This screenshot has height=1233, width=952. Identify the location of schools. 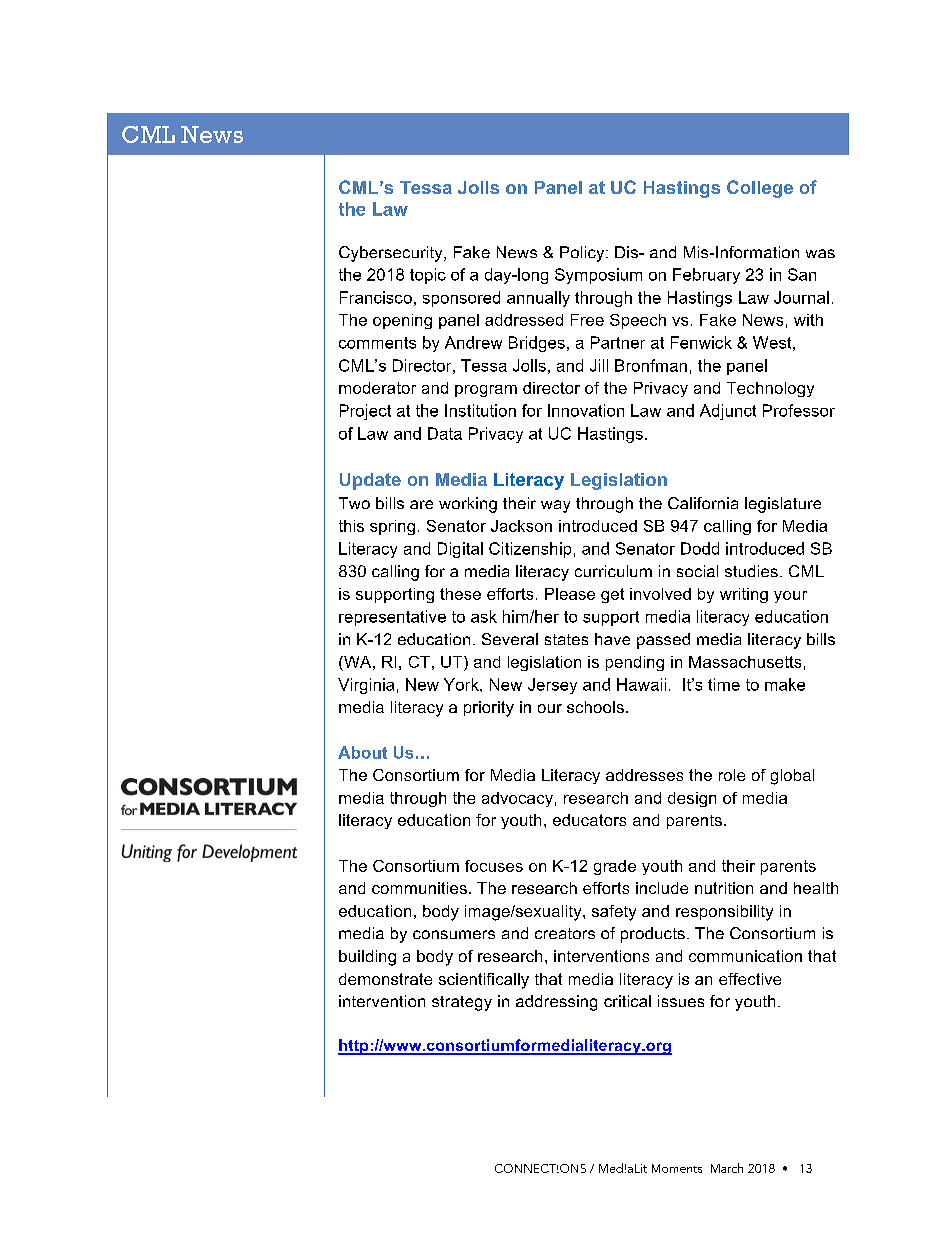
(595, 707).
